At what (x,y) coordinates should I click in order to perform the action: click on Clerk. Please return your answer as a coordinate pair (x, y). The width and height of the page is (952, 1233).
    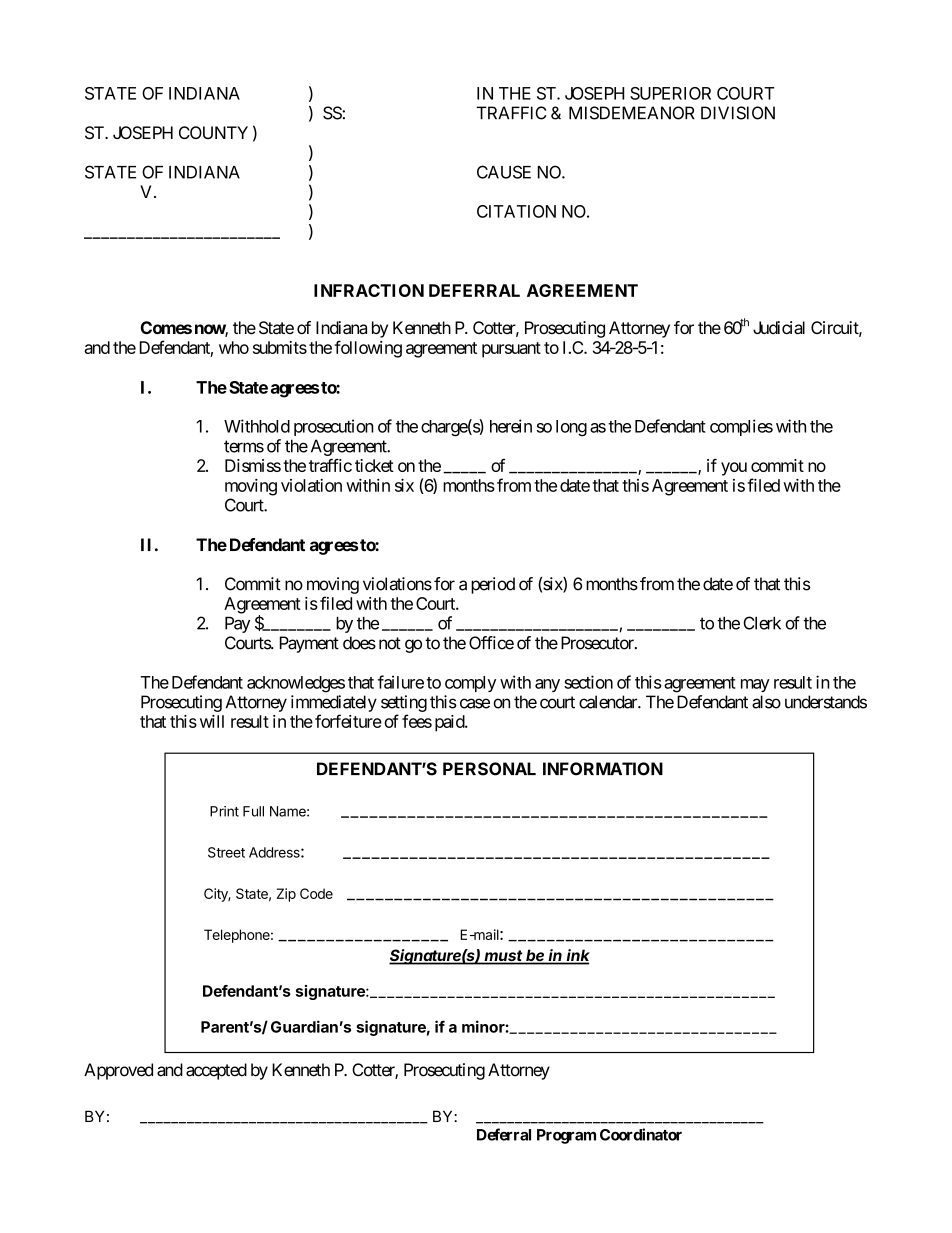
    Looking at the image, I should click on (762, 623).
